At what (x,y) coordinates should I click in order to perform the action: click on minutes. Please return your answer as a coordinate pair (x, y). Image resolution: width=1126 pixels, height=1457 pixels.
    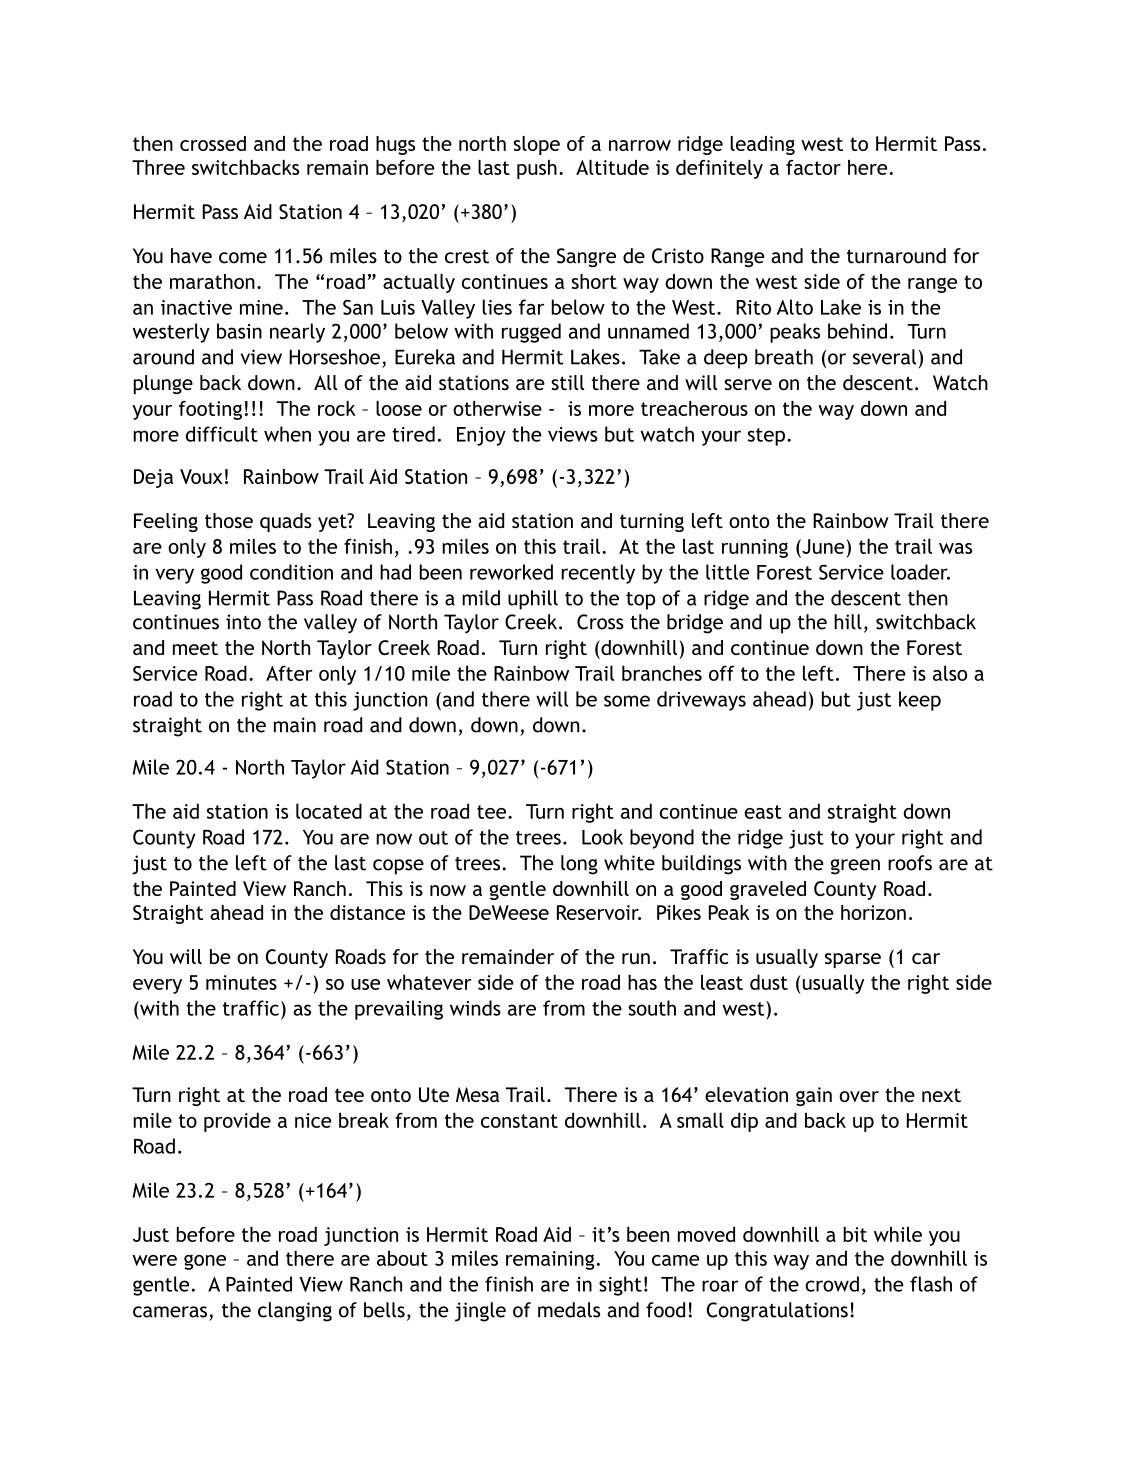
    Looking at the image, I should click on (241, 982).
